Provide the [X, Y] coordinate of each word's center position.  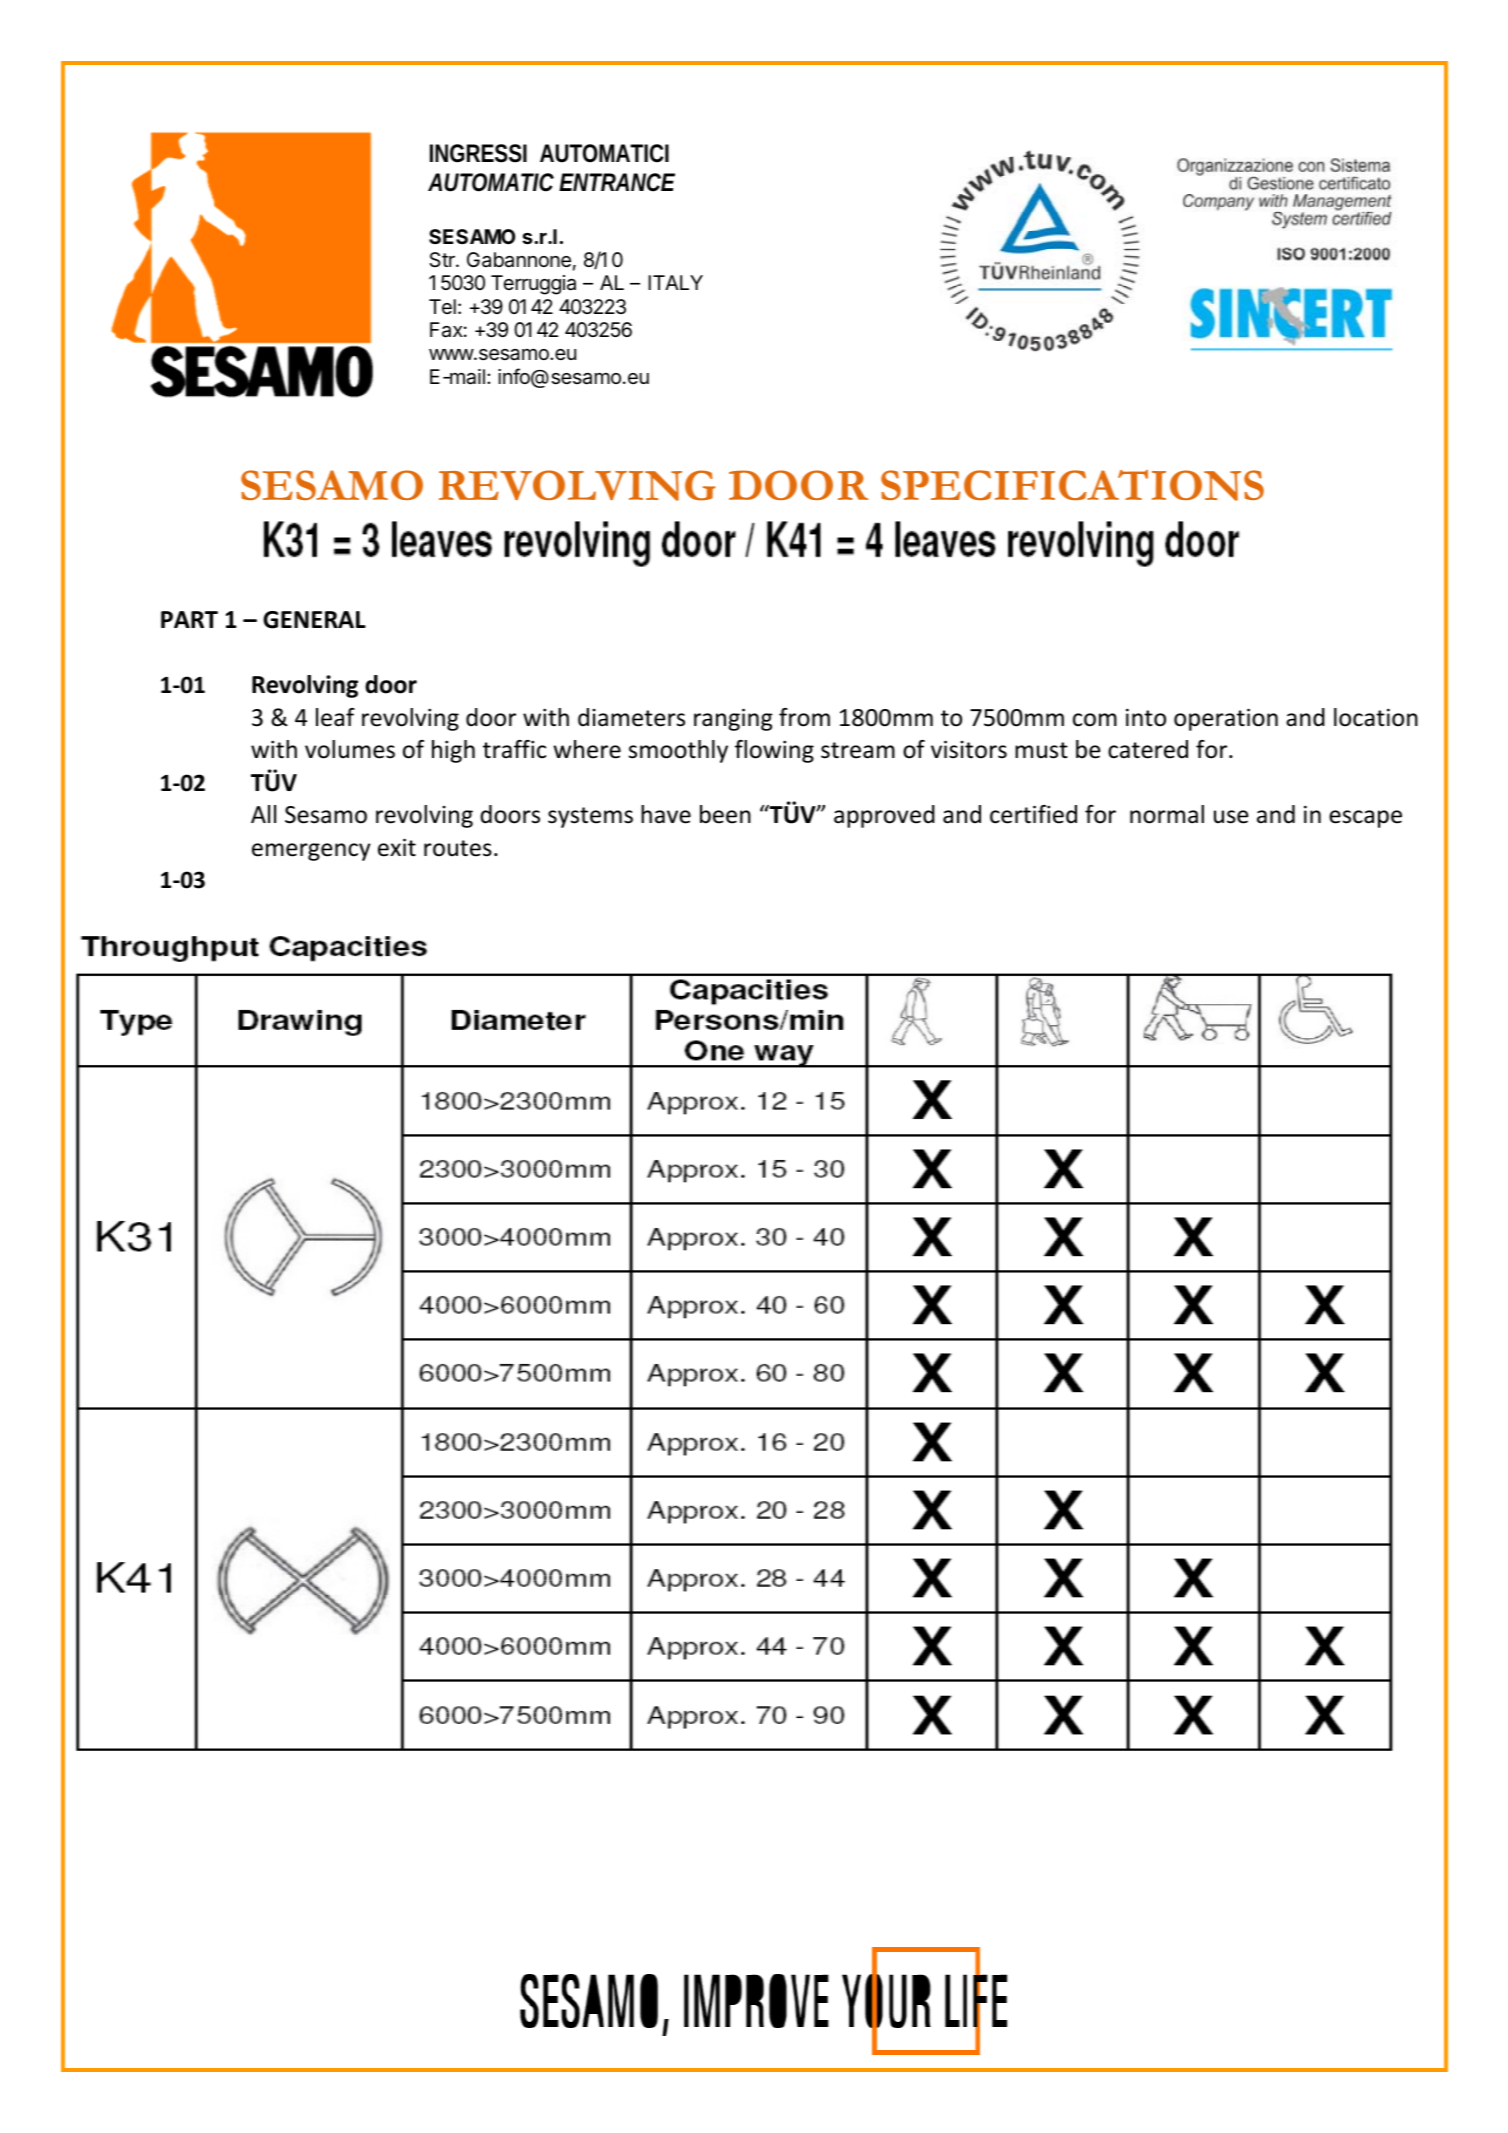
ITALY [675, 282]
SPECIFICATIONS [1072, 485]
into [1146, 717]
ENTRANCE [617, 182]
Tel [442, 306]
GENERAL [314, 620]
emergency [311, 852]
